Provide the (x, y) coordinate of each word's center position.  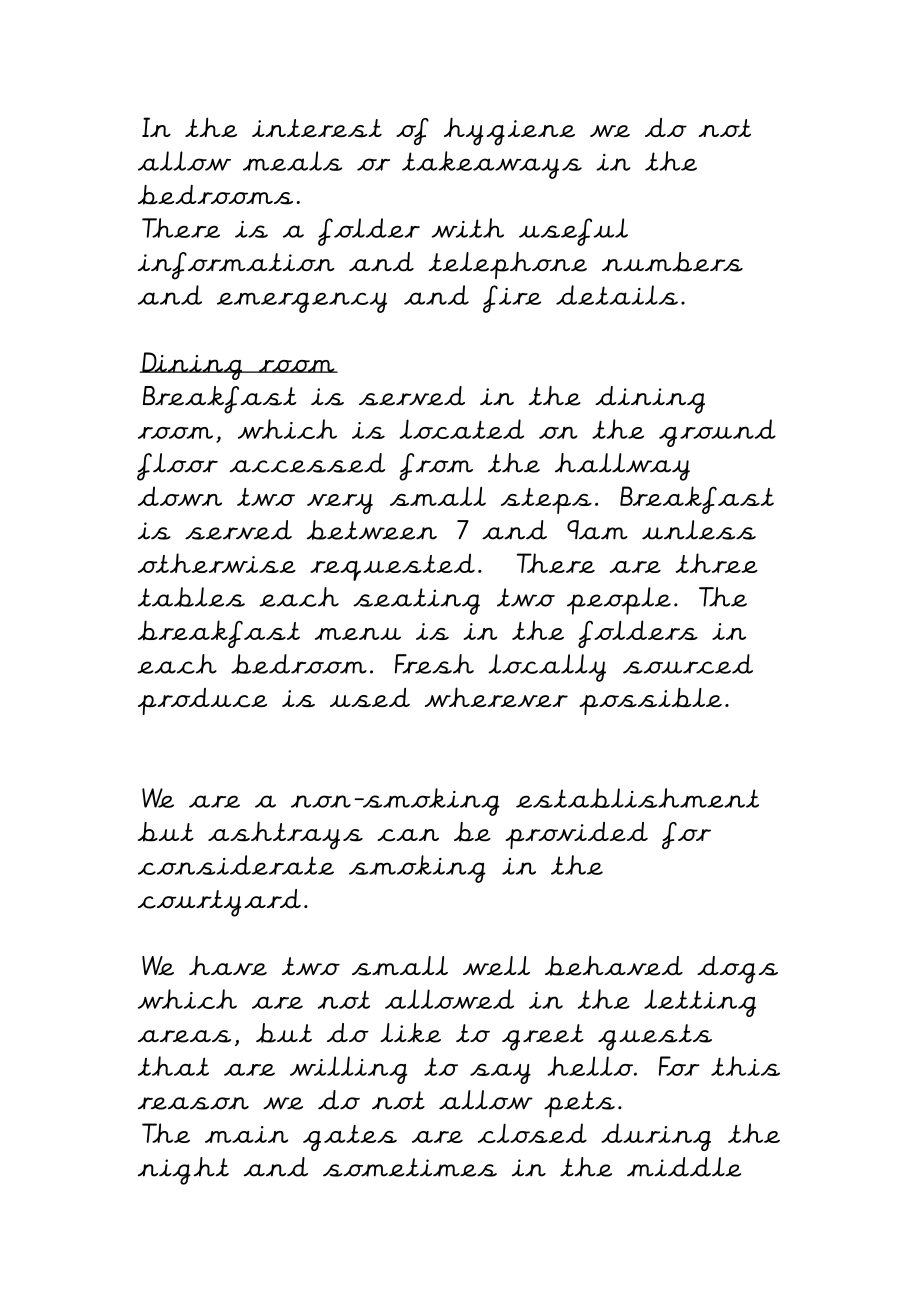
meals (293, 161)
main (246, 1134)
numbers (672, 262)
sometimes (410, 1167)
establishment (637, 798)
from (436, 467)
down (180, 496)
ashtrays (285, 835)
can (408, 835)
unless (699, 530)
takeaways (492, 165)
